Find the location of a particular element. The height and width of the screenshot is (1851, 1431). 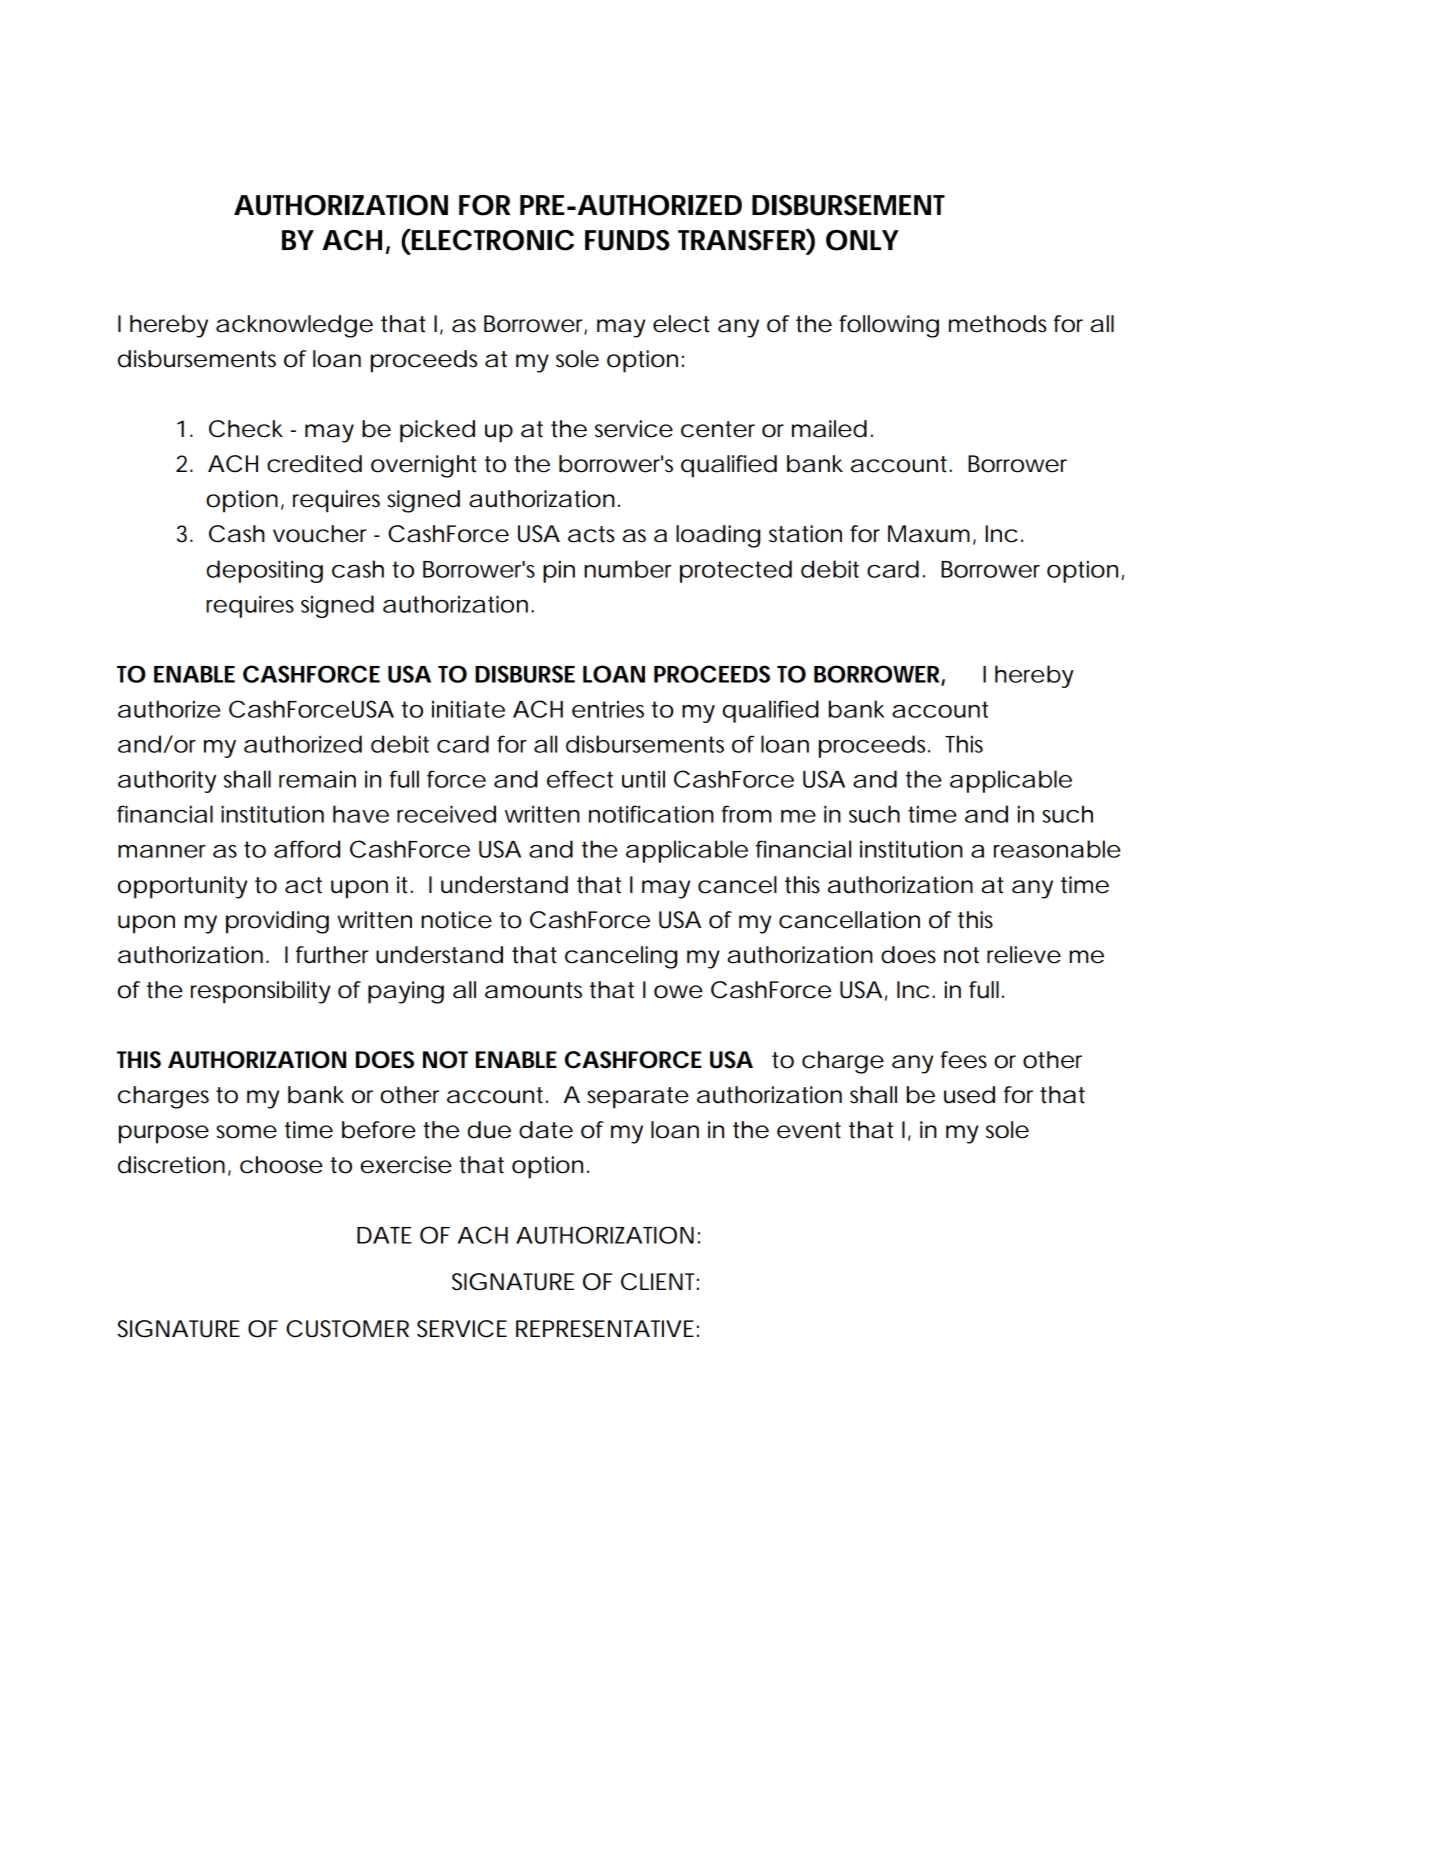

until is located at coordinates (643, 779).
